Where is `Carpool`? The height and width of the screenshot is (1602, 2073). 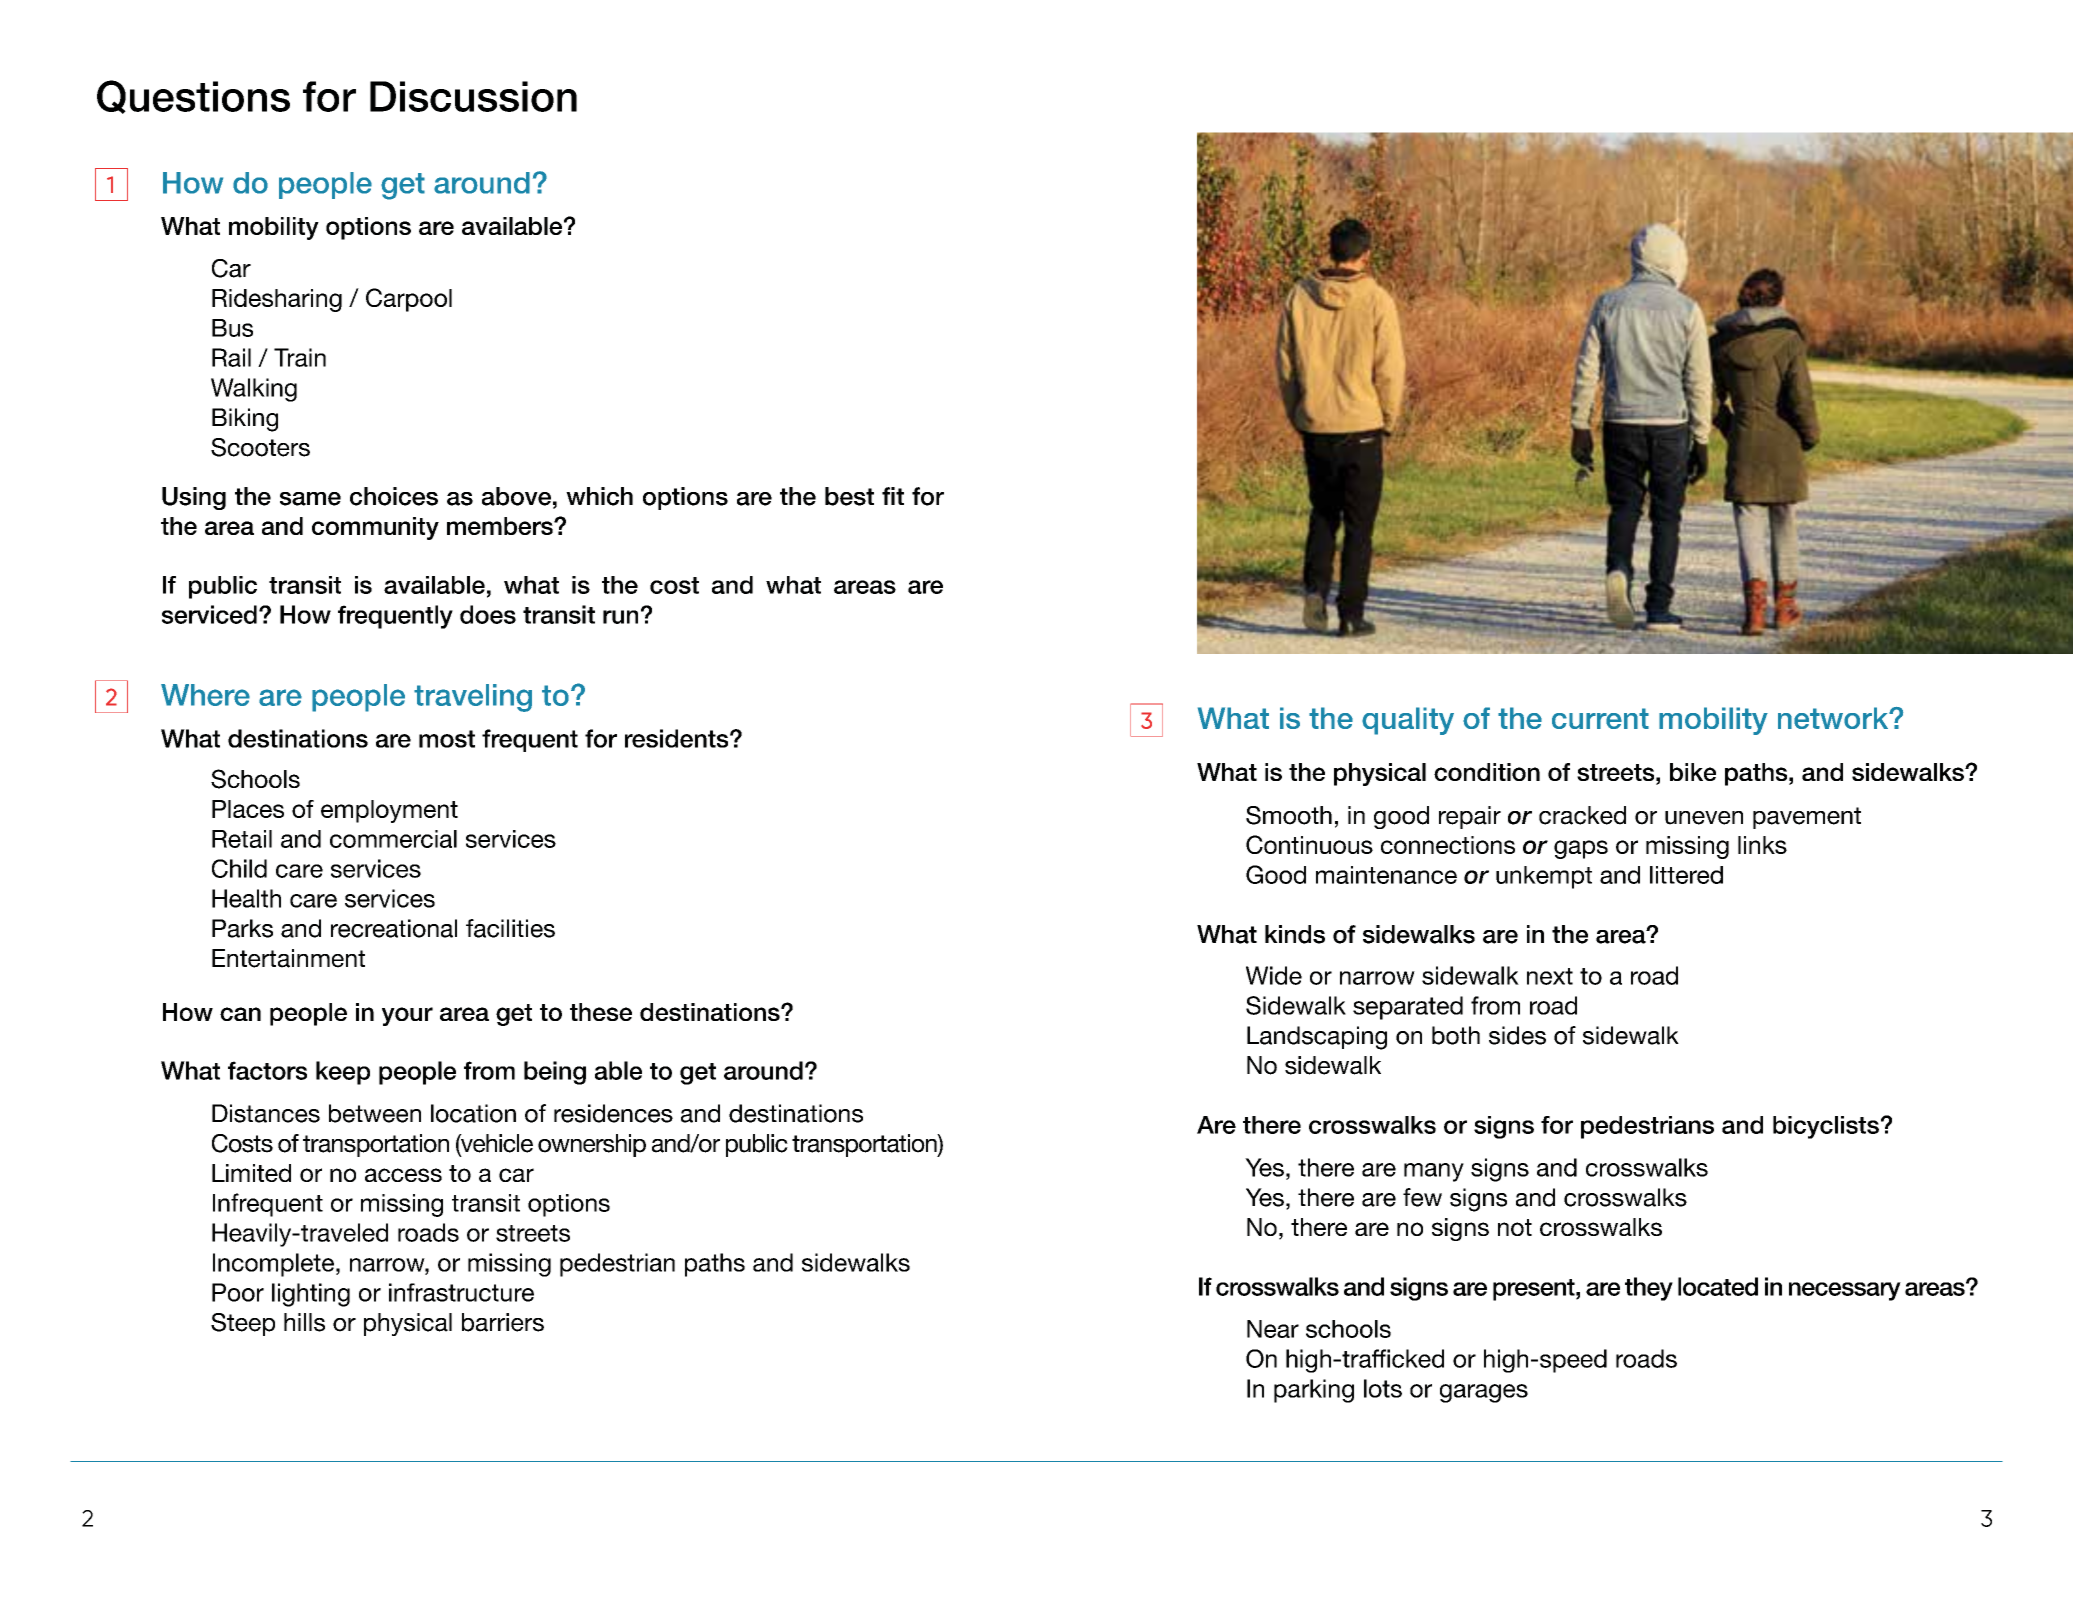
Carpool is located at coordinates (409, 300).
